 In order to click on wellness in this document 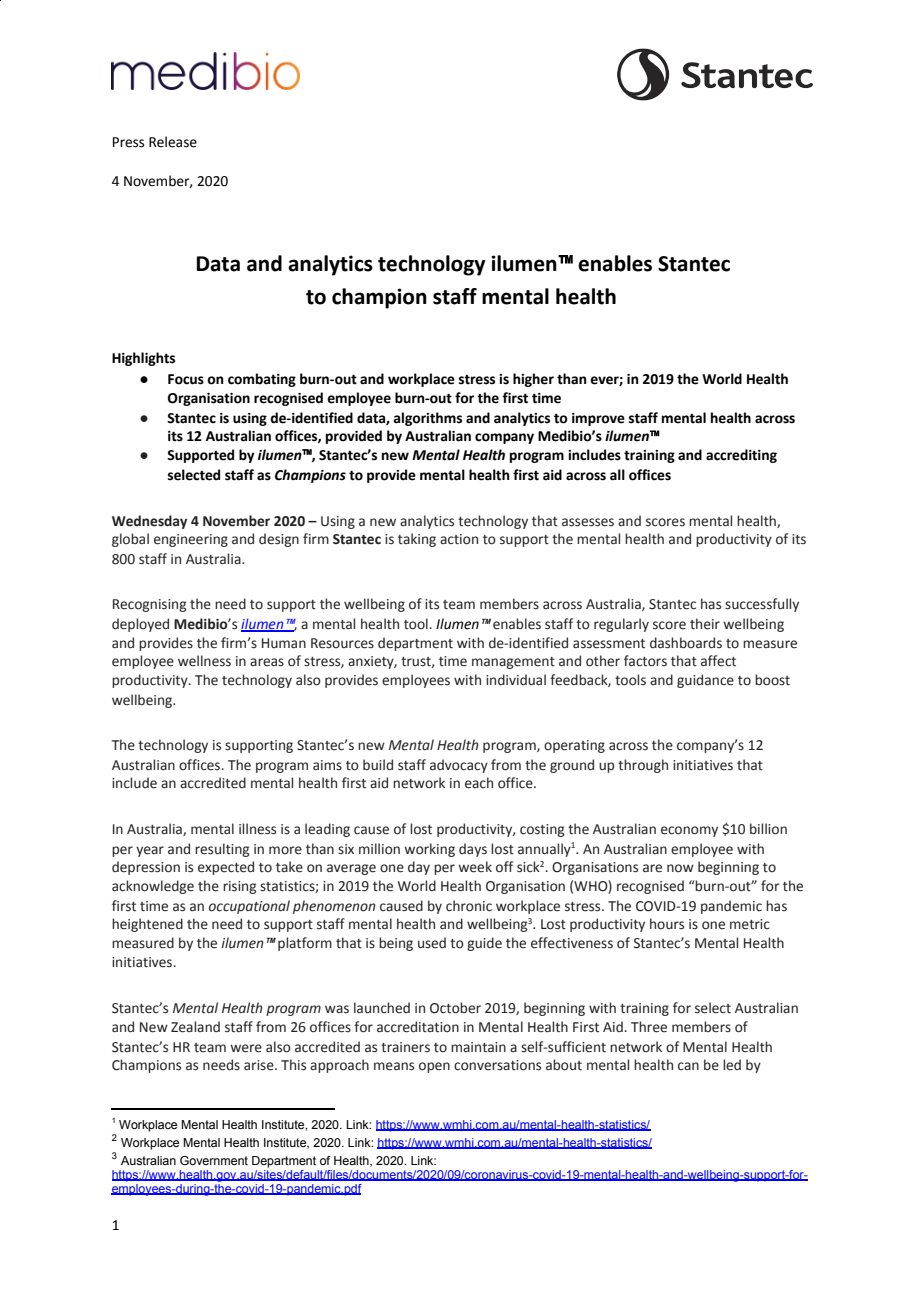, I will do `click(204, 661)`.
